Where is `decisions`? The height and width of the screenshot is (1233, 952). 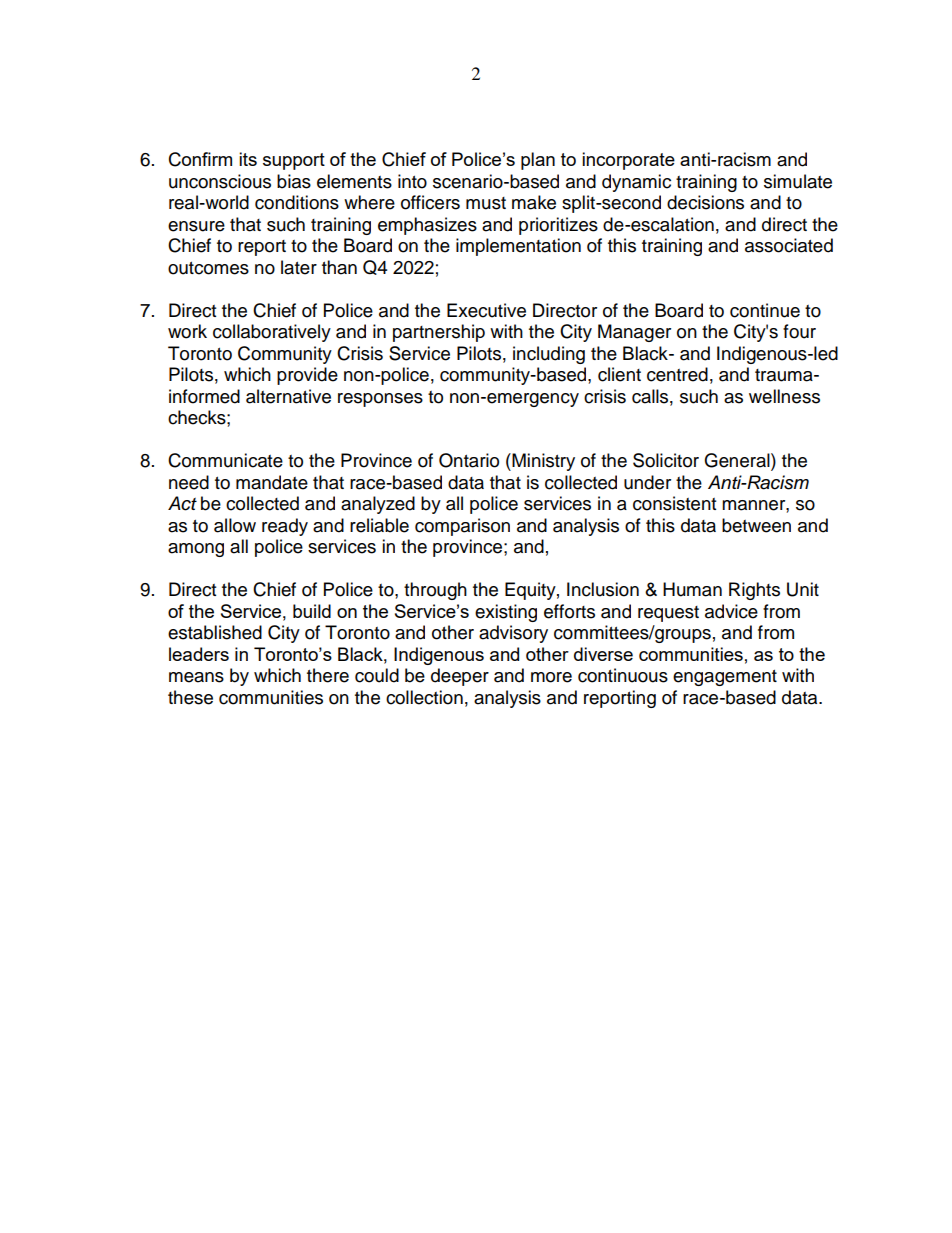 decisions is located at coordinates (705, 202).
